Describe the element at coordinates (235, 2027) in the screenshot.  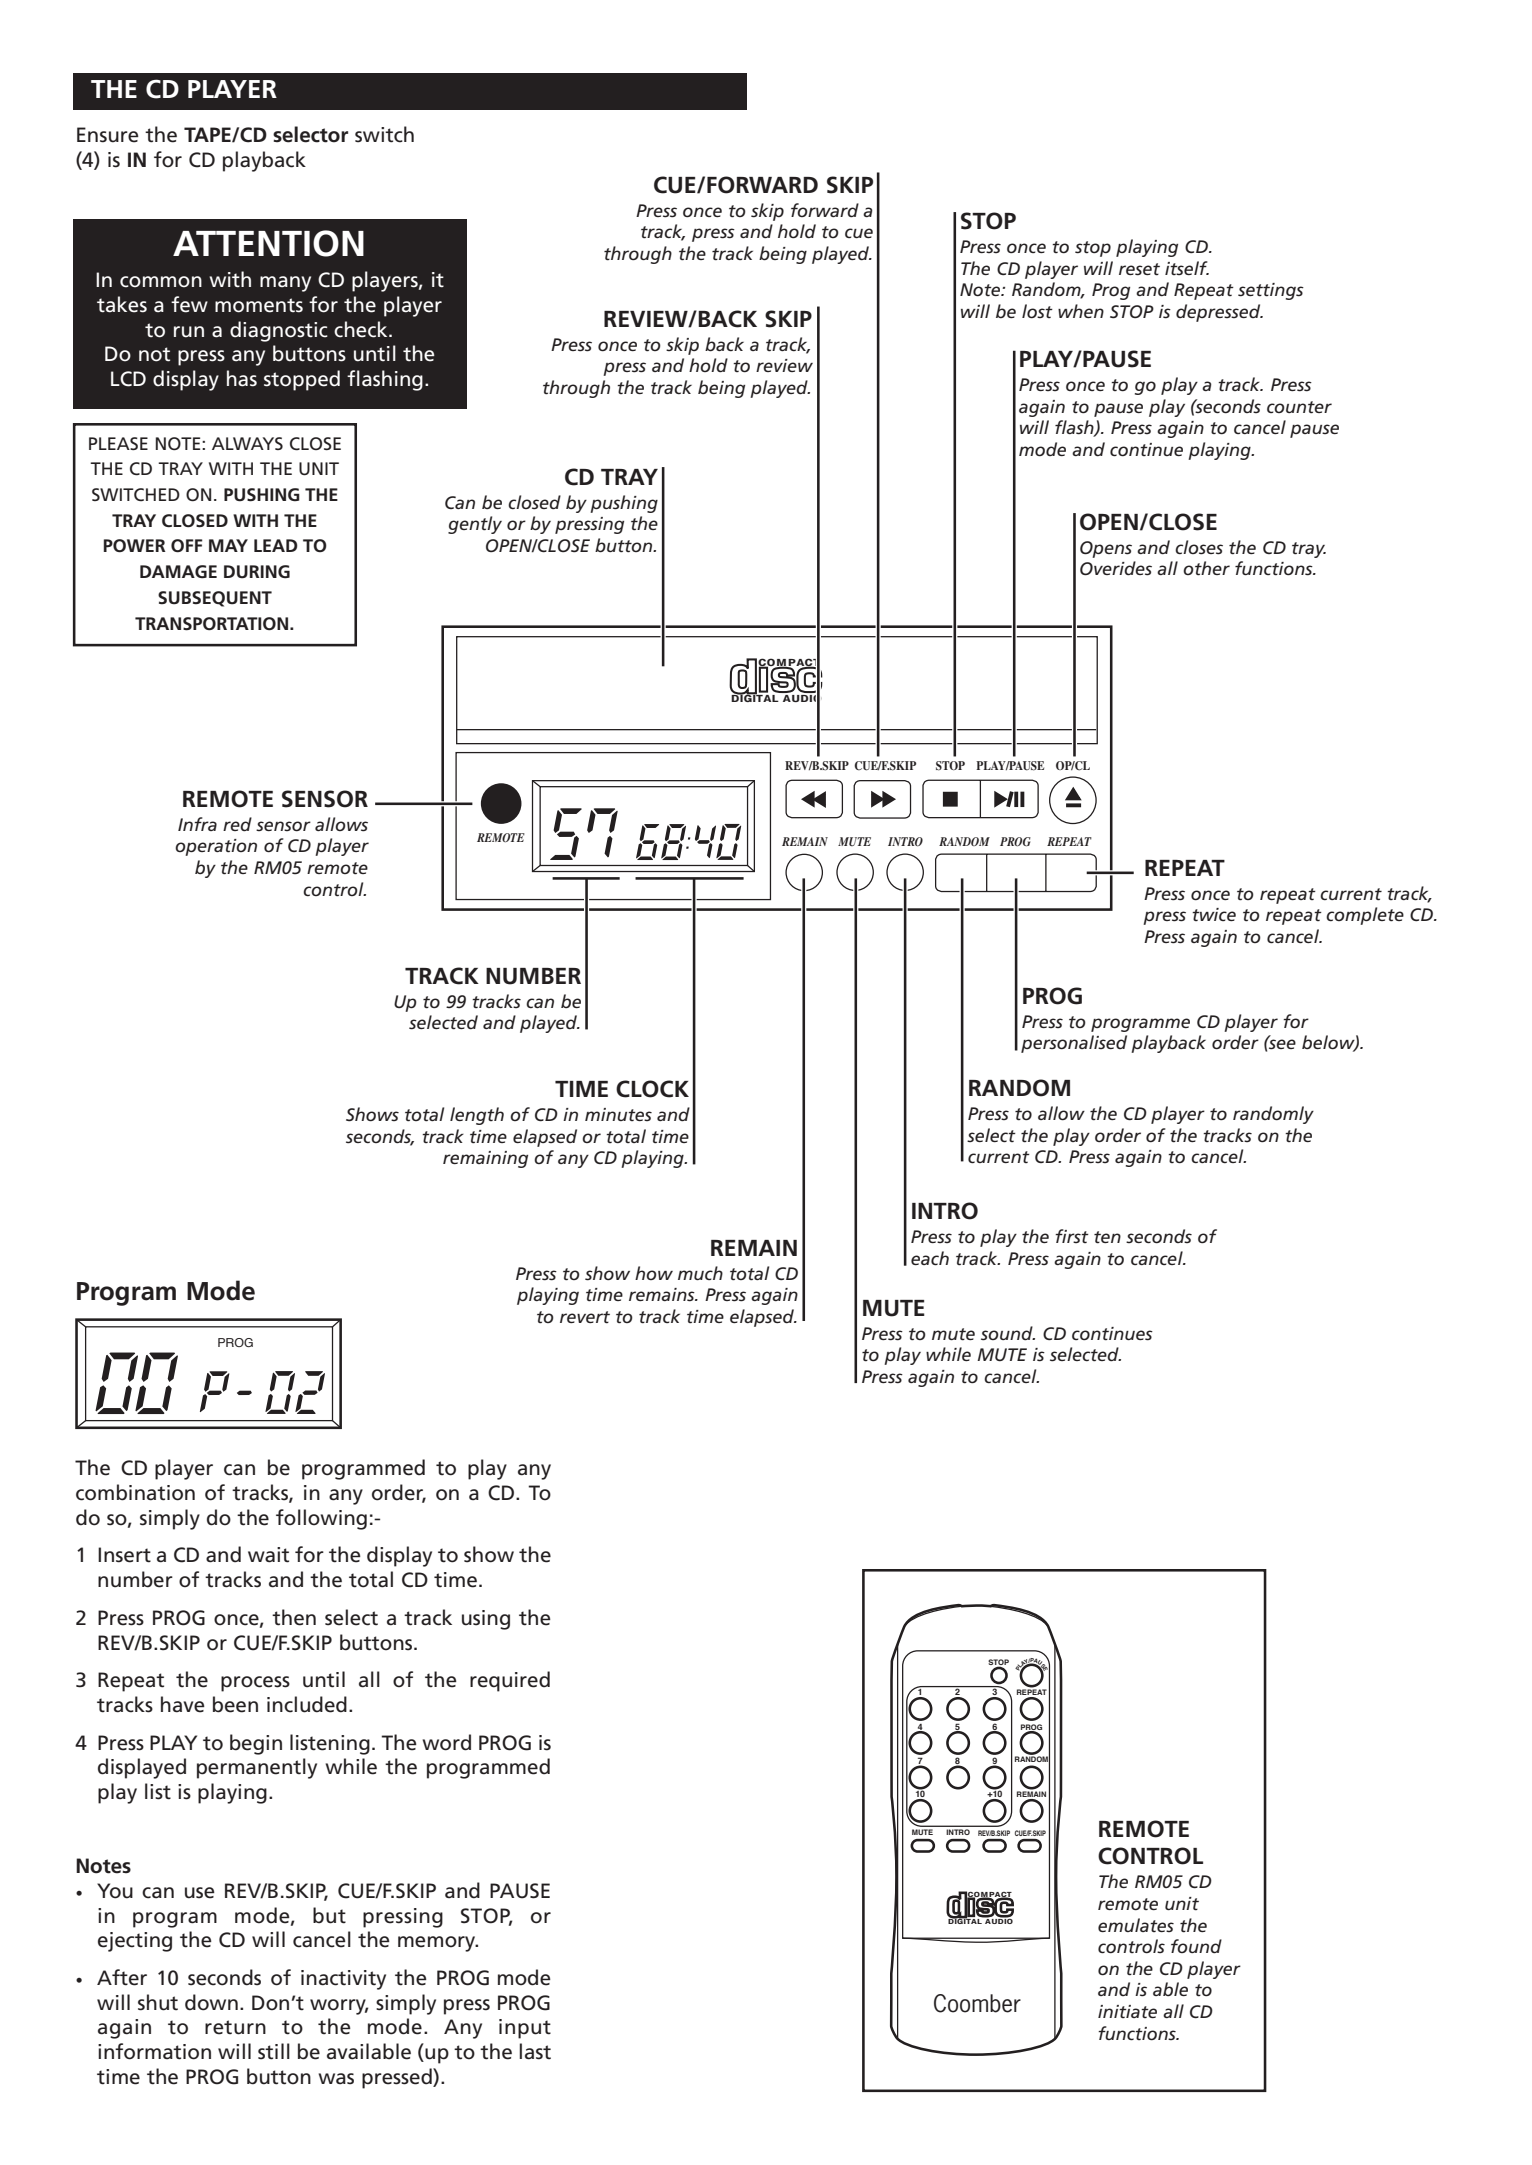
I see `return` at that location.
